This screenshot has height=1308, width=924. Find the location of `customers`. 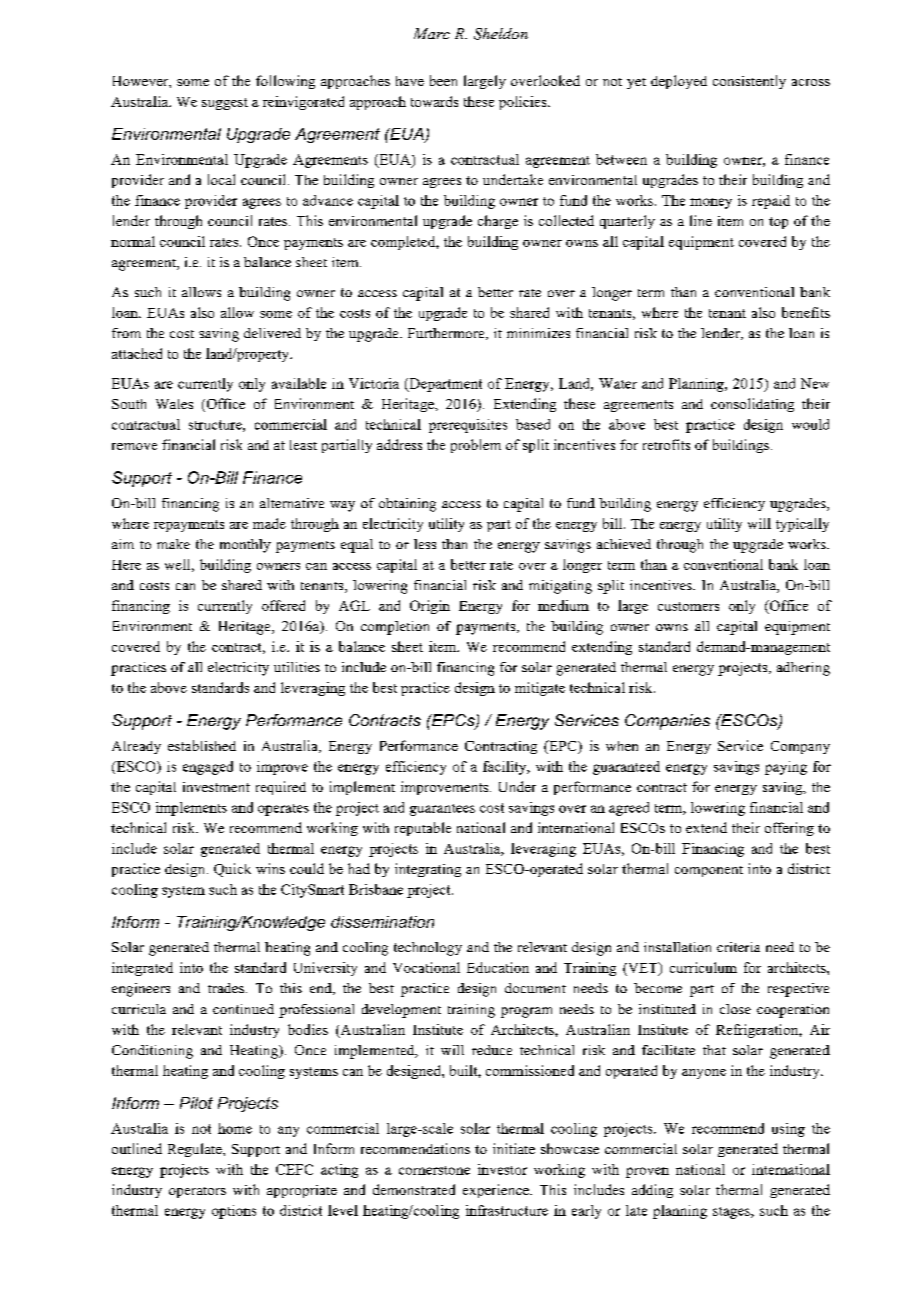

customers is located at coordinates (688, 606).
